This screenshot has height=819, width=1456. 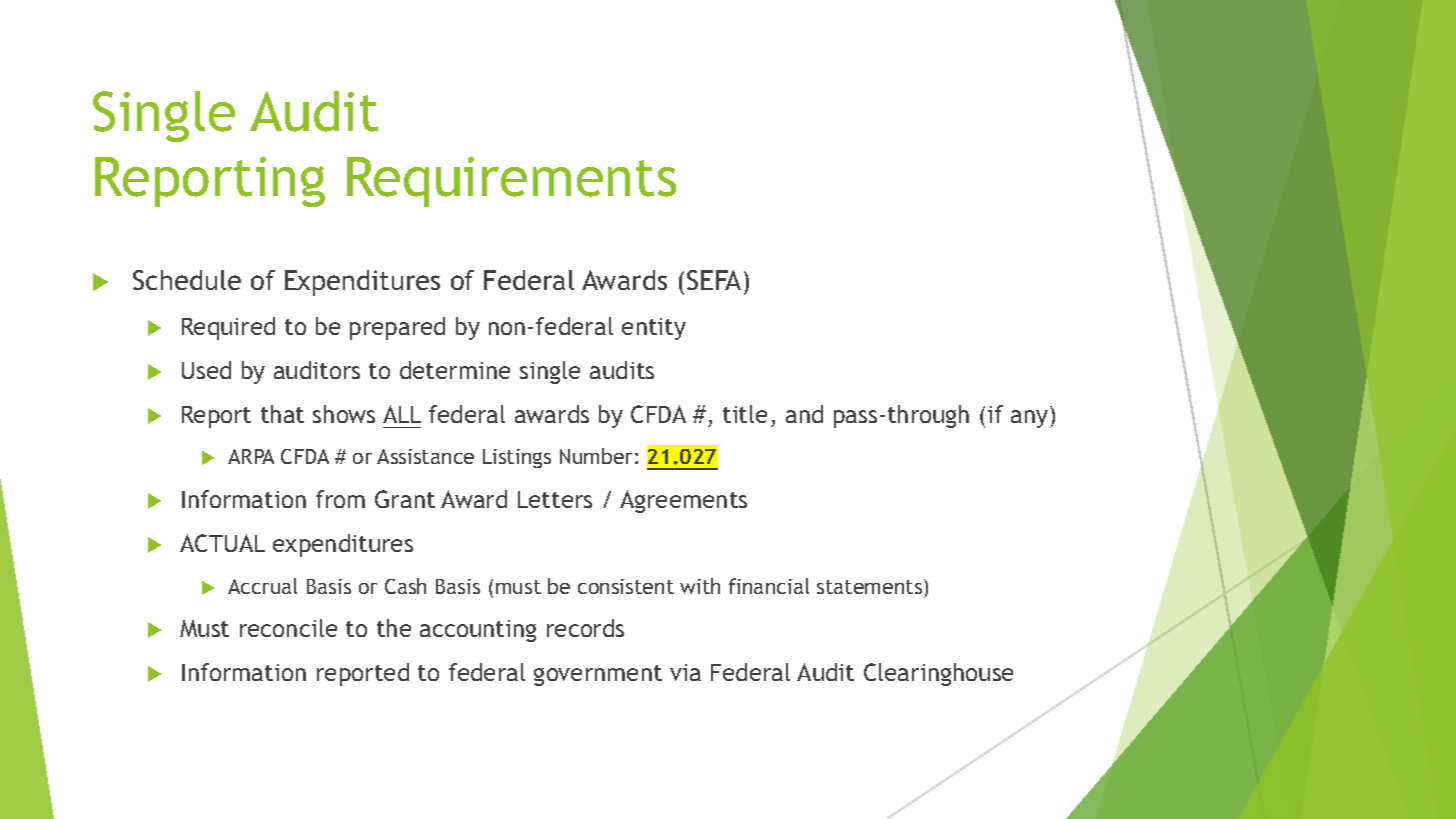 What do you see at coordinates (288, 628) in the screenshot?
I see `reconcile` at bounding box center [288, 628].
